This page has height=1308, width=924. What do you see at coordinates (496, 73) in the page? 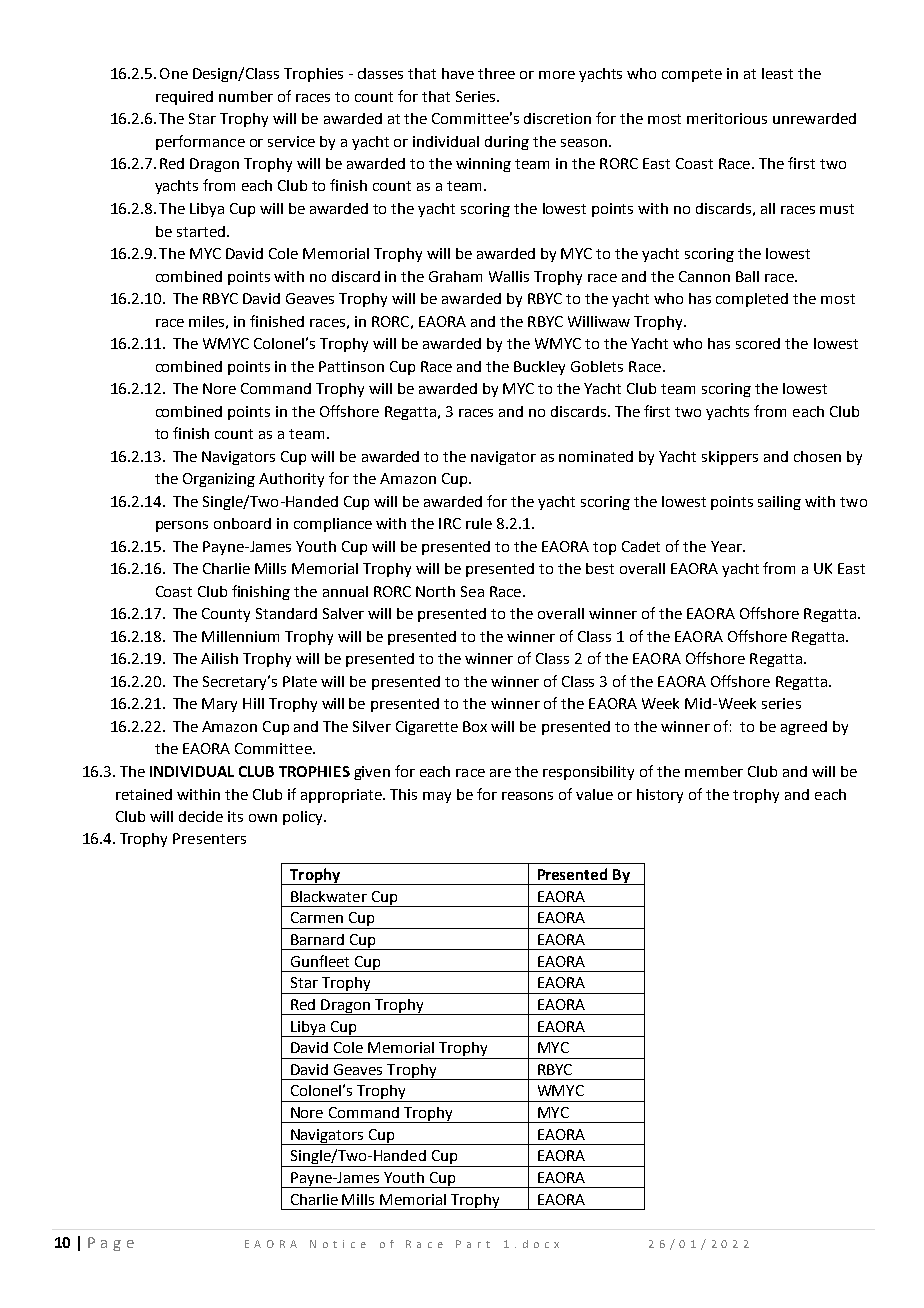
I see `three` at bounding box center [496, 73].
